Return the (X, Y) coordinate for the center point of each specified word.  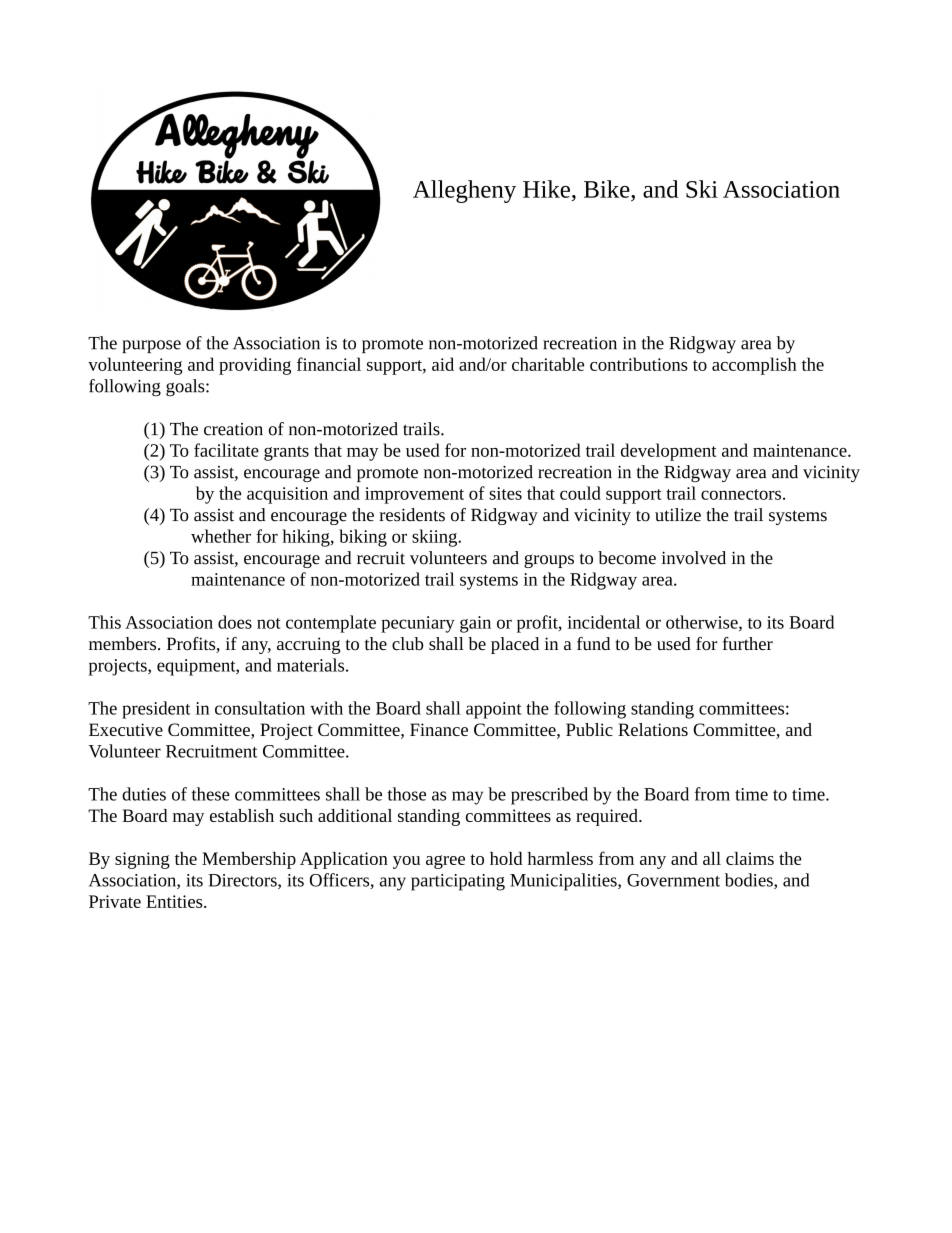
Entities (175, 901)
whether (221, 536)
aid (443, 364)
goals (186, 388)
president (156, 710)
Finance (439, 729)
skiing (436, 538)
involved (694, 558)
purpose (151, 346)
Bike (608, 189)
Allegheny (464, 191)
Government (673, 880)
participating (458, 882)
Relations (653, 729)
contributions (639, 364)
